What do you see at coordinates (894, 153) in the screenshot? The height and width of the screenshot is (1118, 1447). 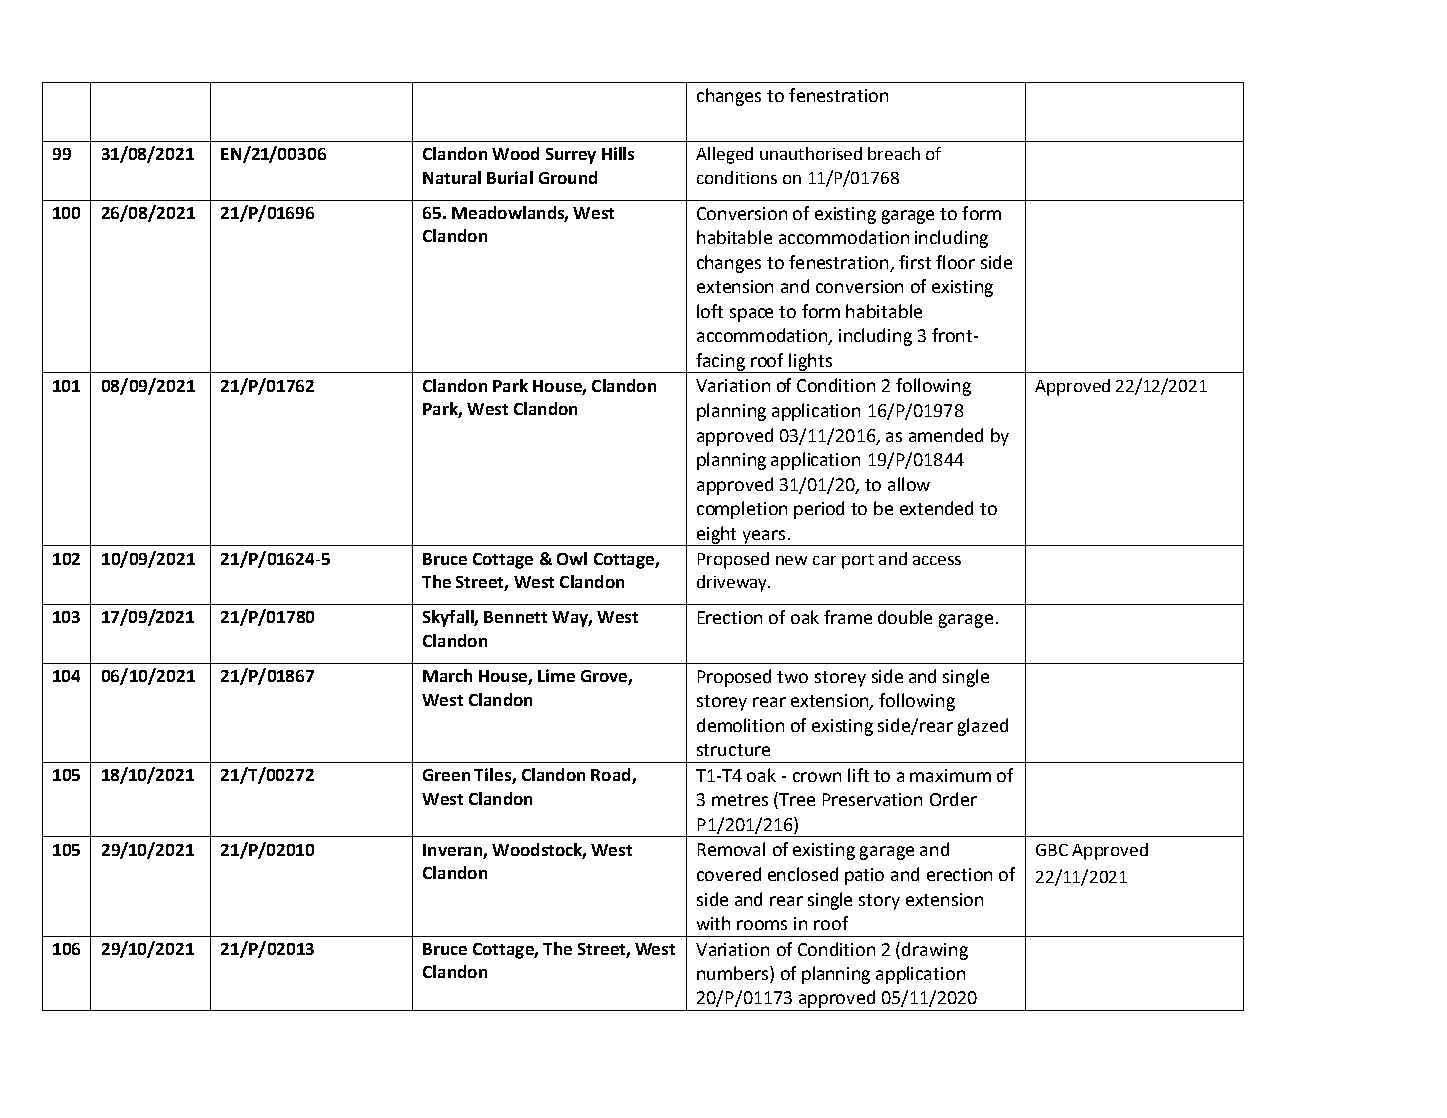 I see `breach` at bounding box center [894, 153].
